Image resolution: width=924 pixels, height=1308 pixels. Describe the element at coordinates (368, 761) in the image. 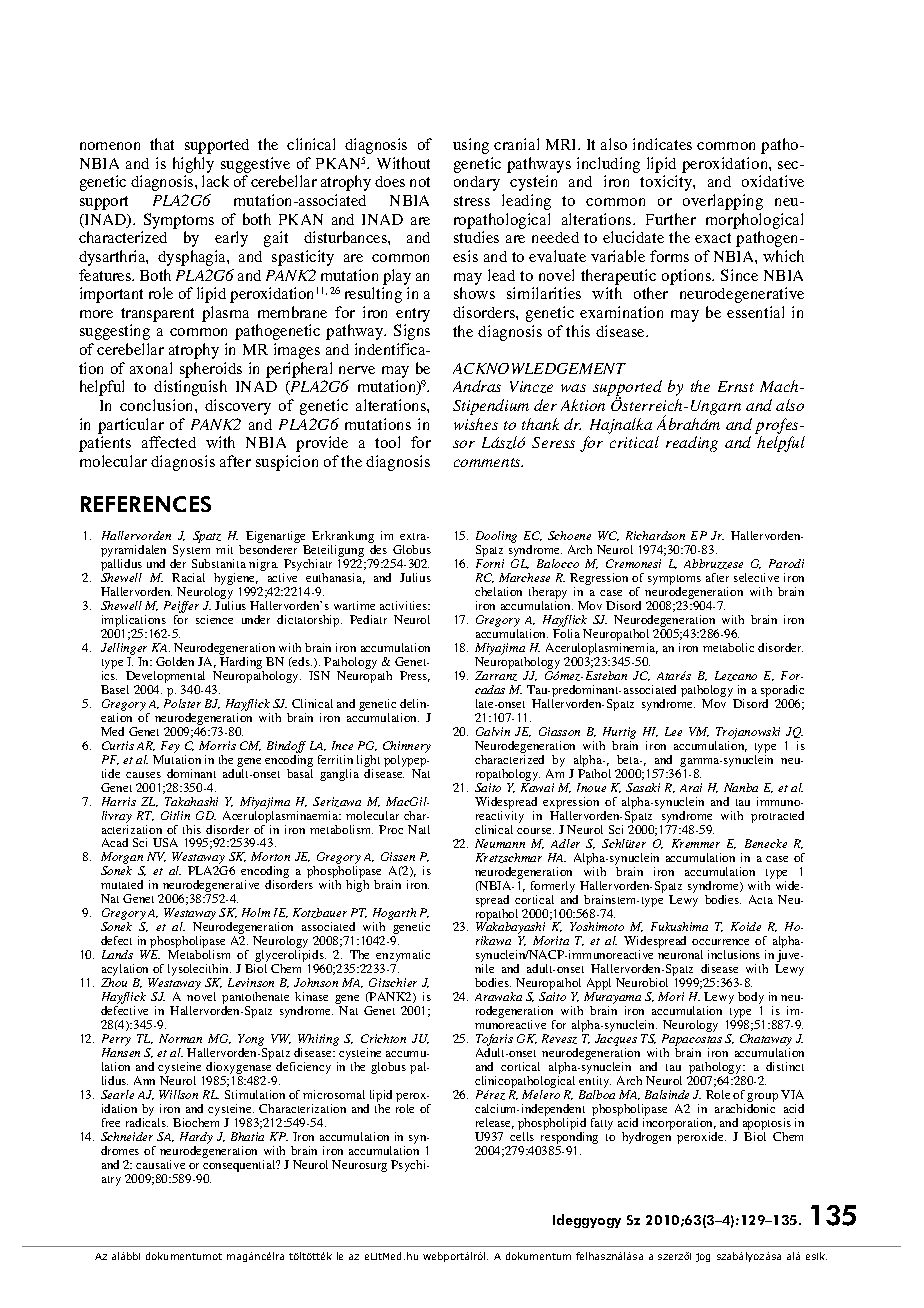

I see `light` at that location.
